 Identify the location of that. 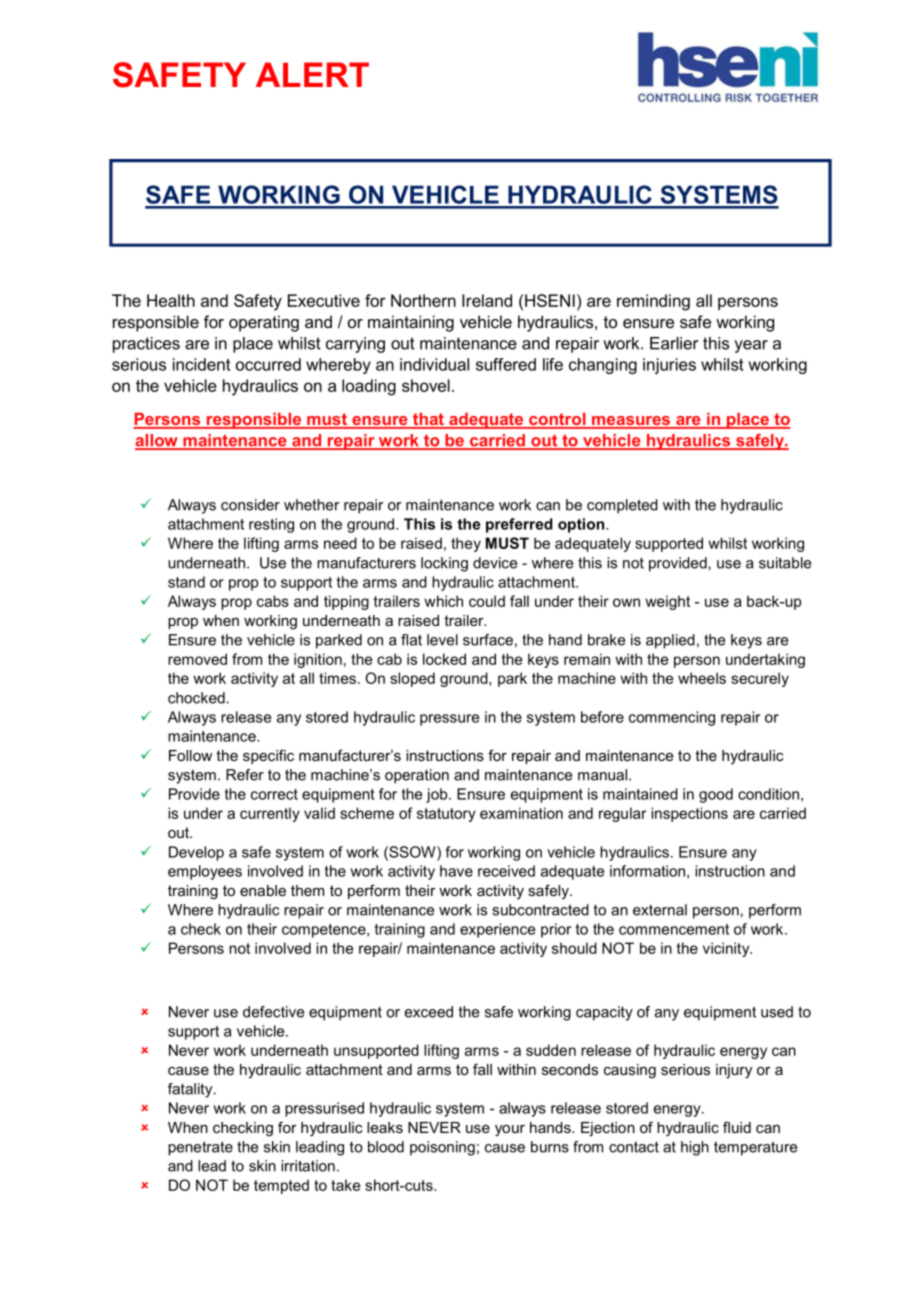
(428, 420).
